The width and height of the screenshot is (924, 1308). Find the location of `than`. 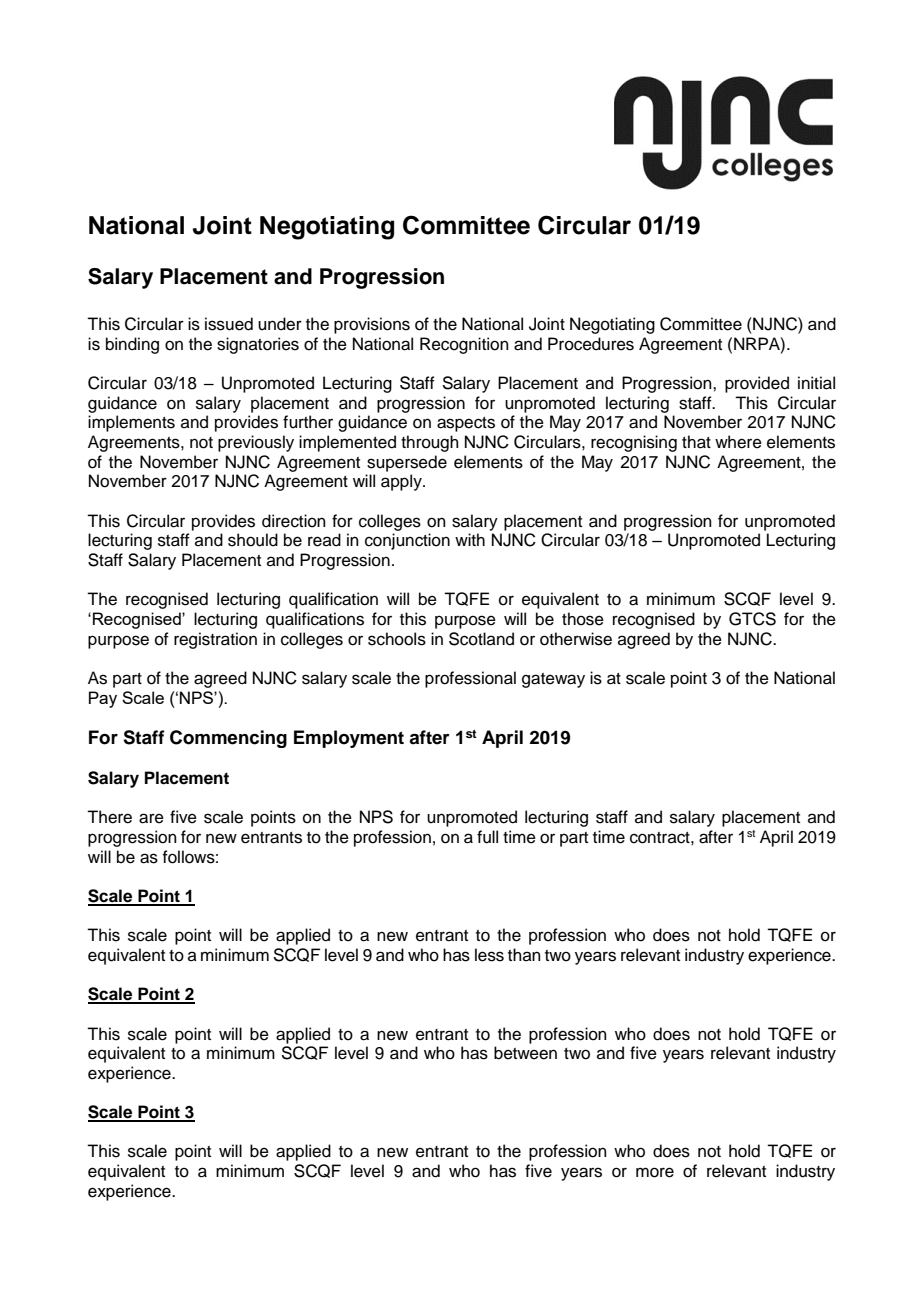

than is located at coordinates (524, 954).
